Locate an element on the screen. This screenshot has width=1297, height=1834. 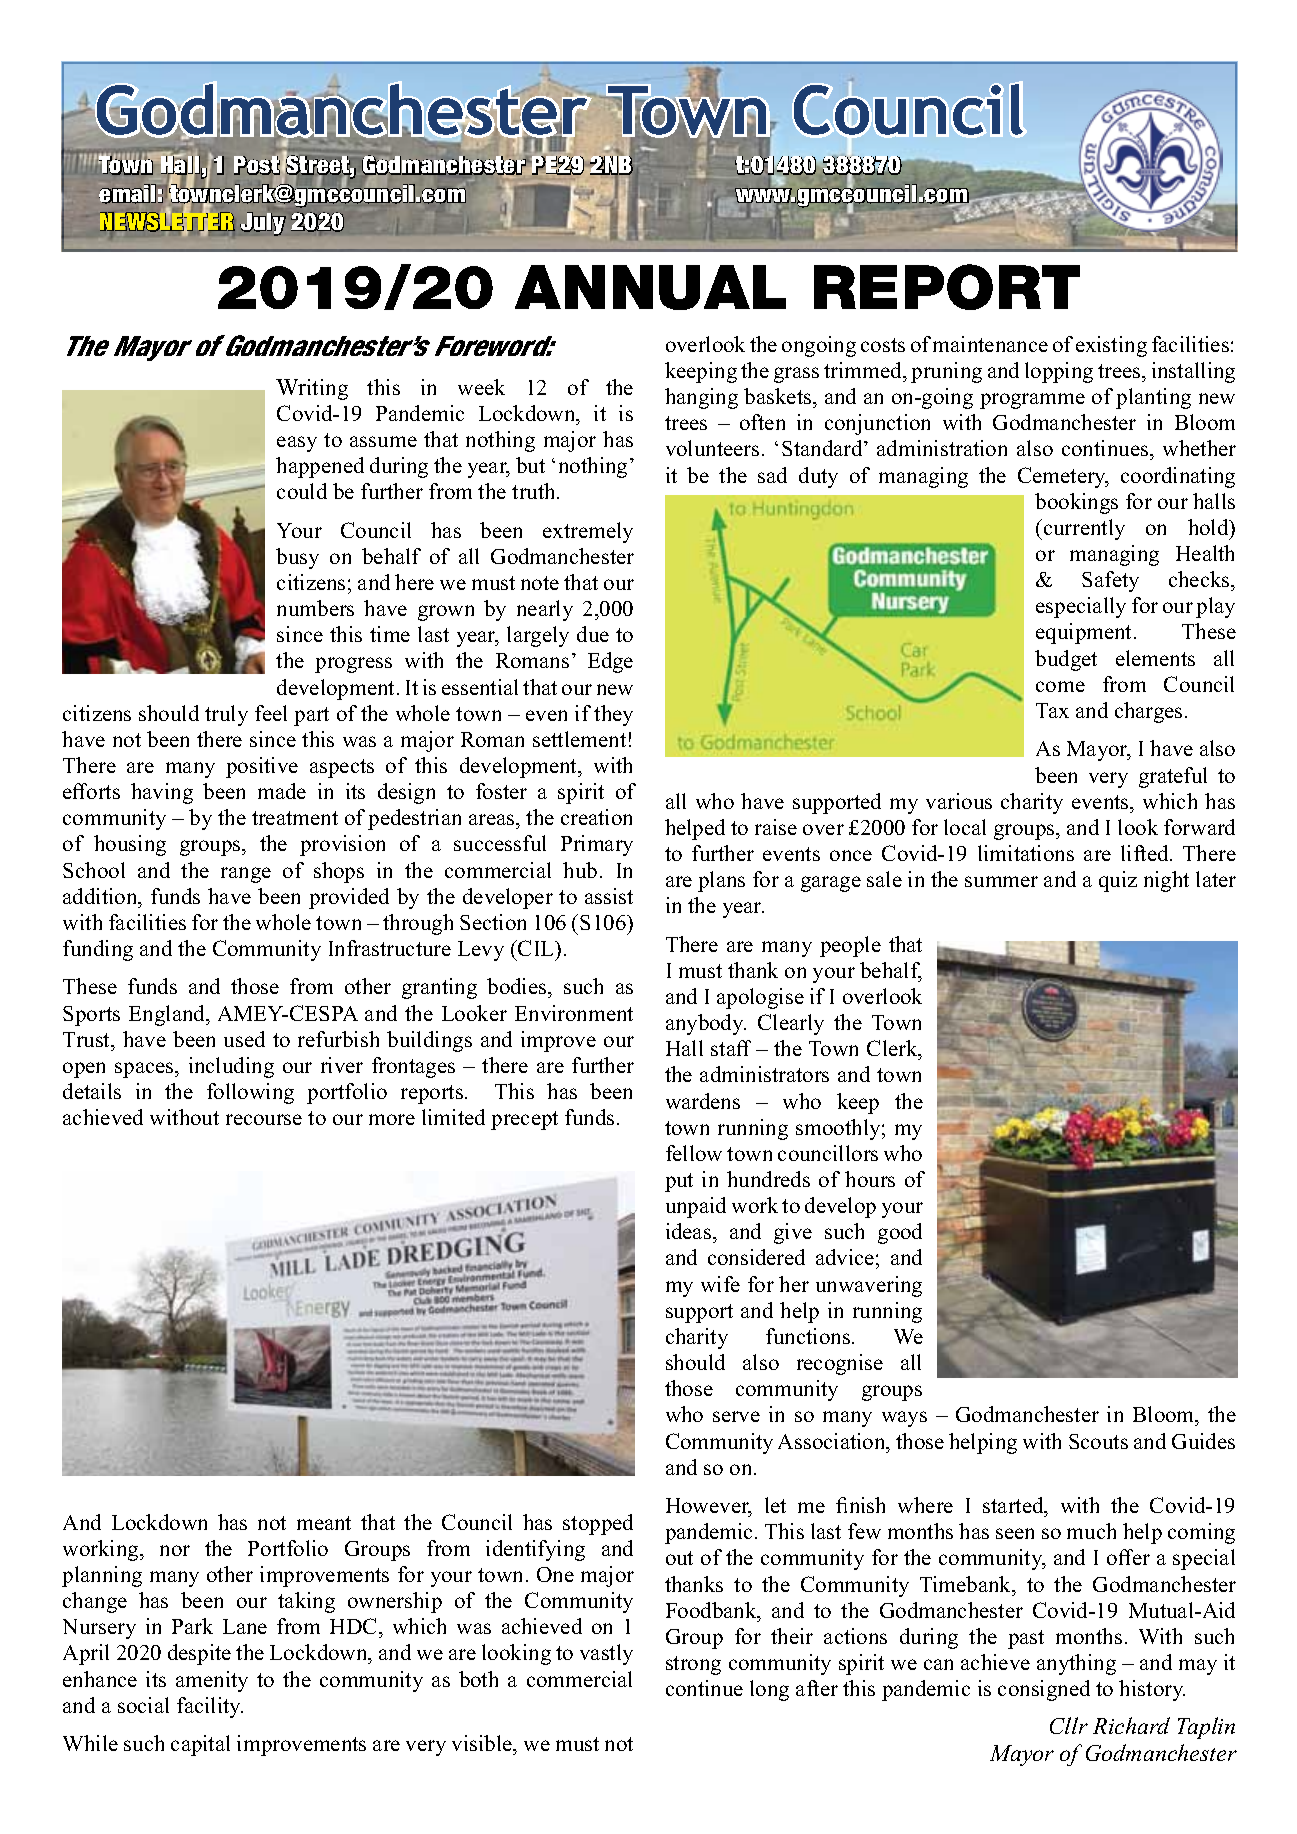
Tax is located at coordinates (1052, 710).
